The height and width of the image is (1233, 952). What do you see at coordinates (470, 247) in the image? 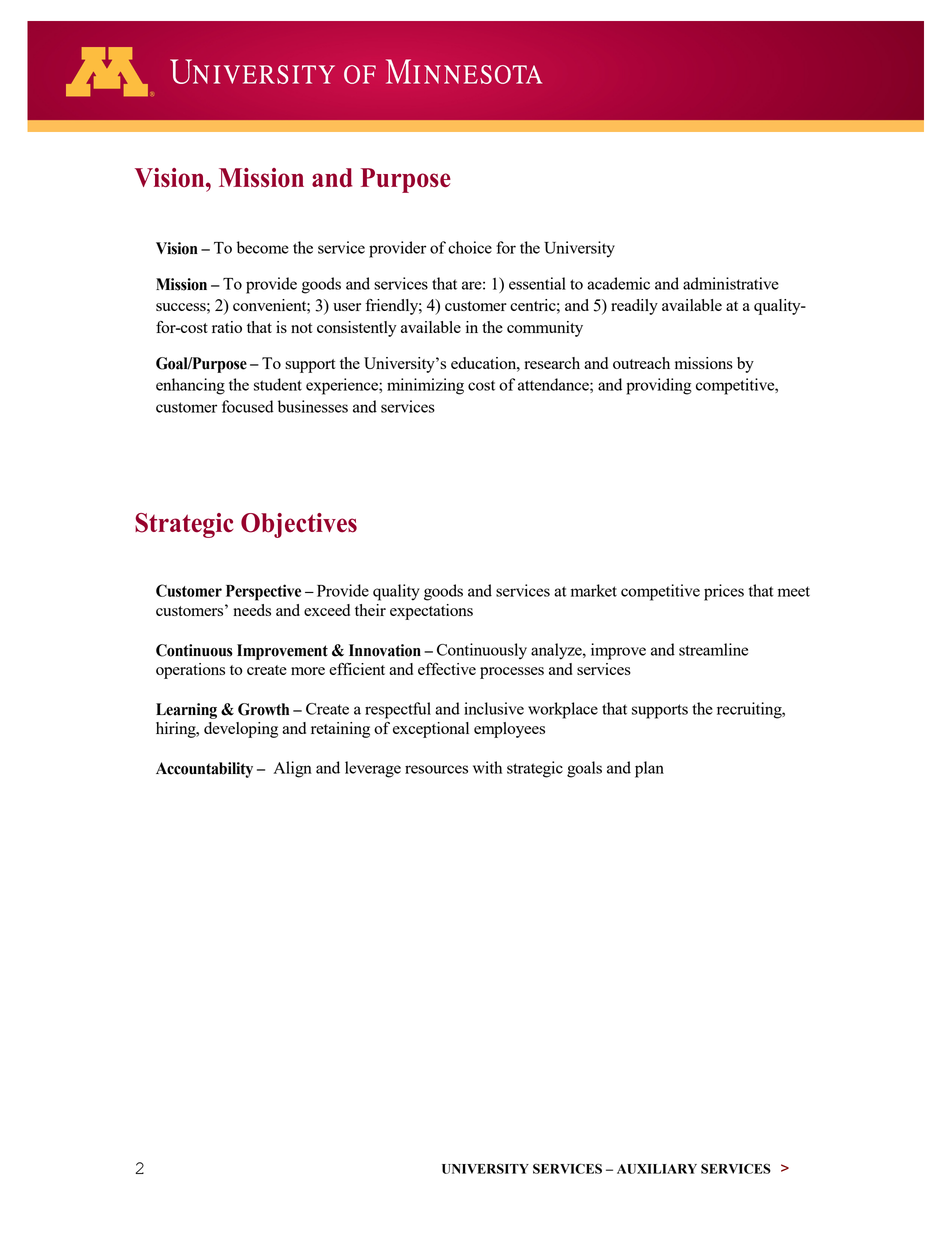
I see `choice` at bounding box center [470, 247].
